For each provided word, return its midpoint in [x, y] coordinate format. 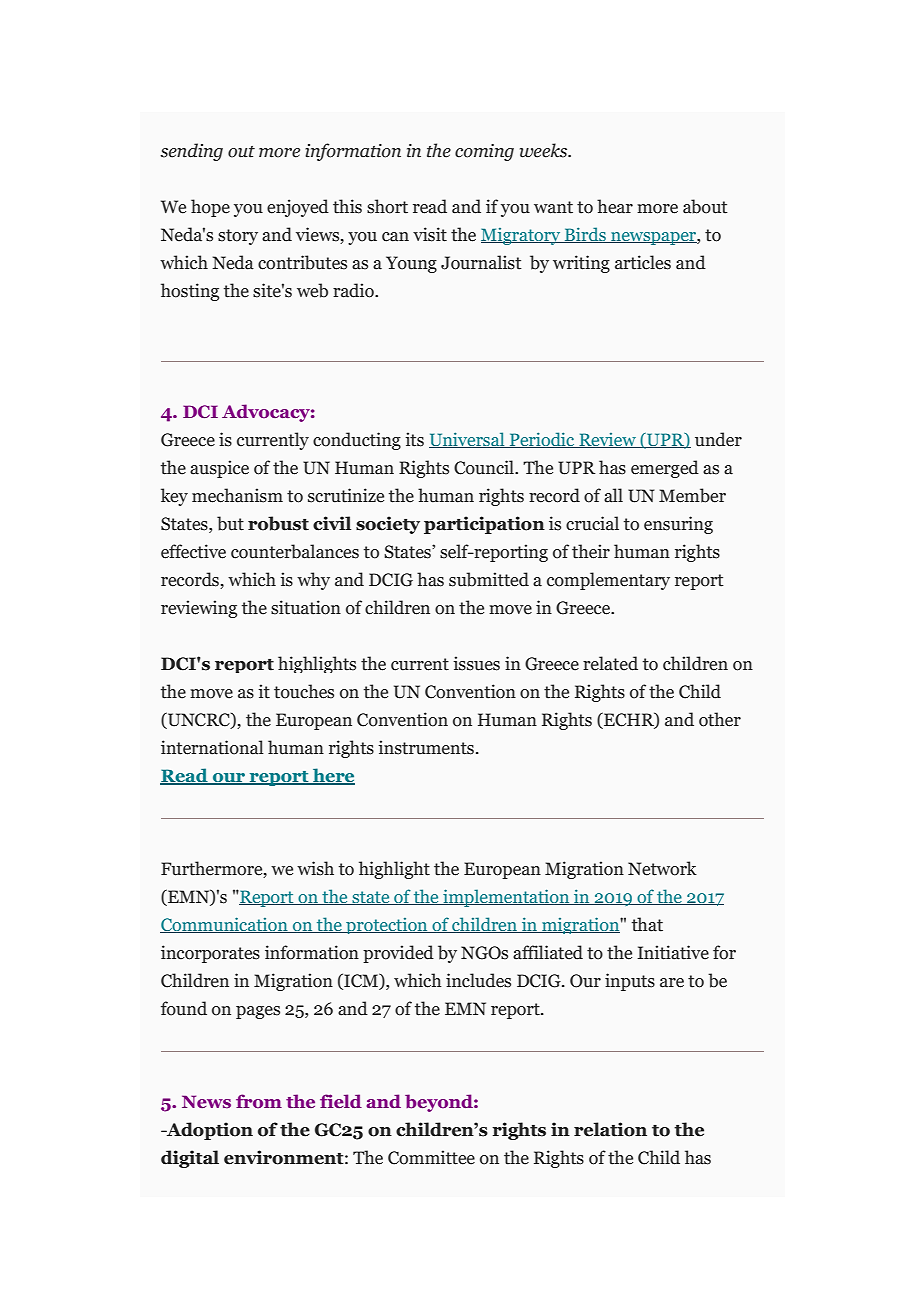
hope [210, 208]
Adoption [209, 1131]
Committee [431, 1157]
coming [484, 152]
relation [610, 1129]
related [610, 663]
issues [476, 663]
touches [304, 691]
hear [615, 206]
